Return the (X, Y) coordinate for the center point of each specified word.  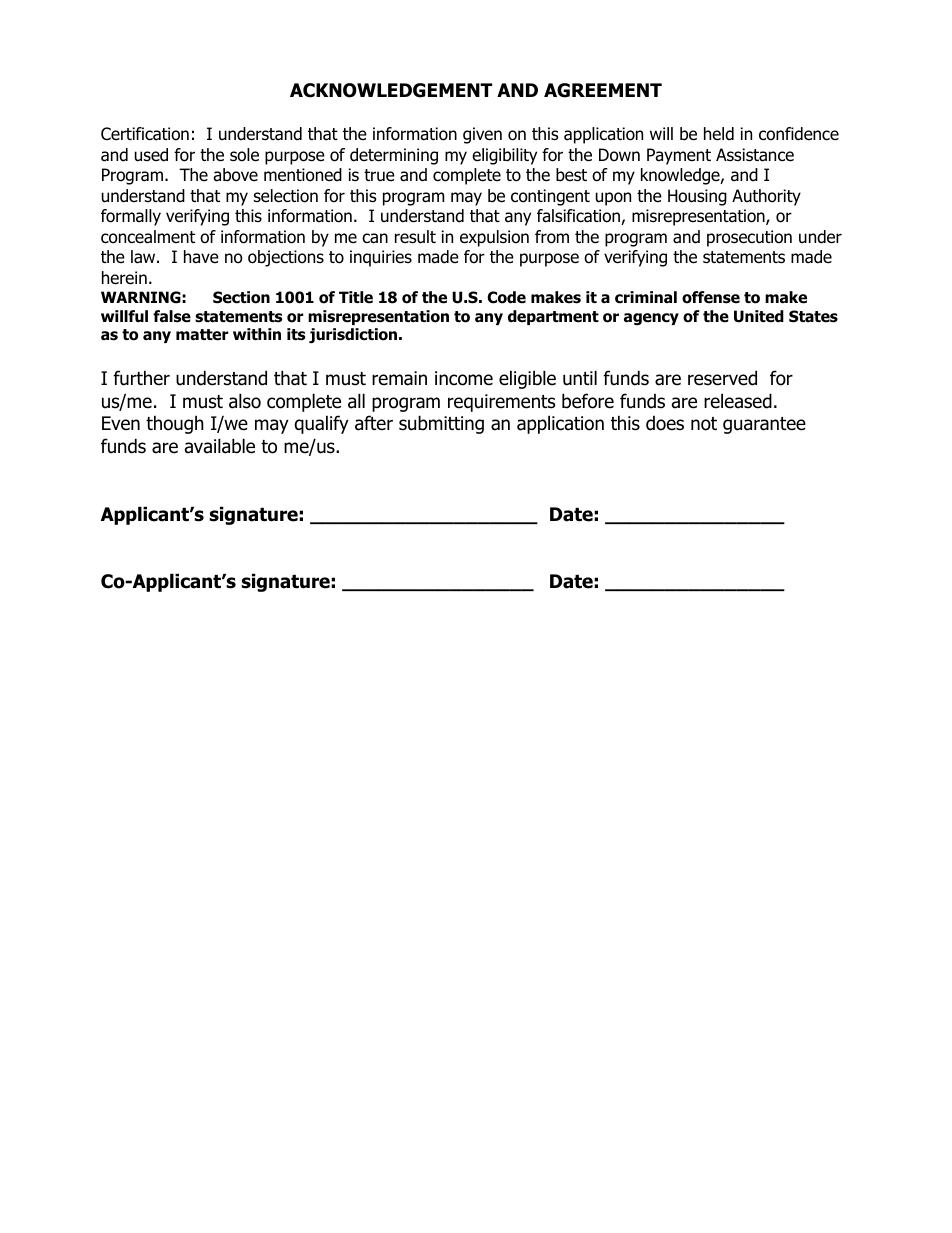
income (464, 378)
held (719, 134)
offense (711, 297)
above (235, 175)
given (482, 135)
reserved (722, 378)
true (379, 175)
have (201, 257)
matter (202, 335)
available (220, 446)
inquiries (381, 258)
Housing (697, 197)
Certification (145, 134)
